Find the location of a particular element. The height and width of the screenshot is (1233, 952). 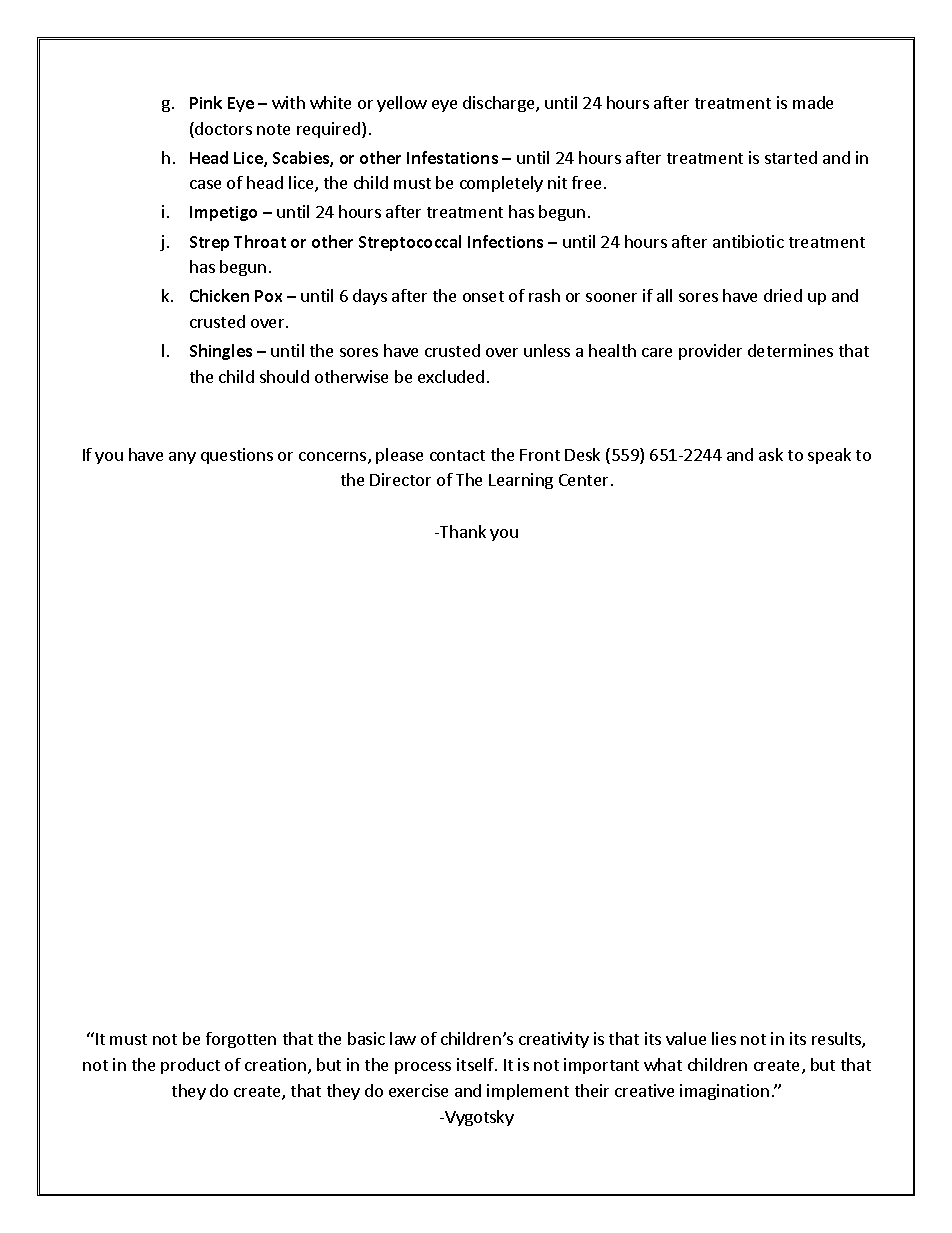

itself is located at coordinates (476, 1064).
